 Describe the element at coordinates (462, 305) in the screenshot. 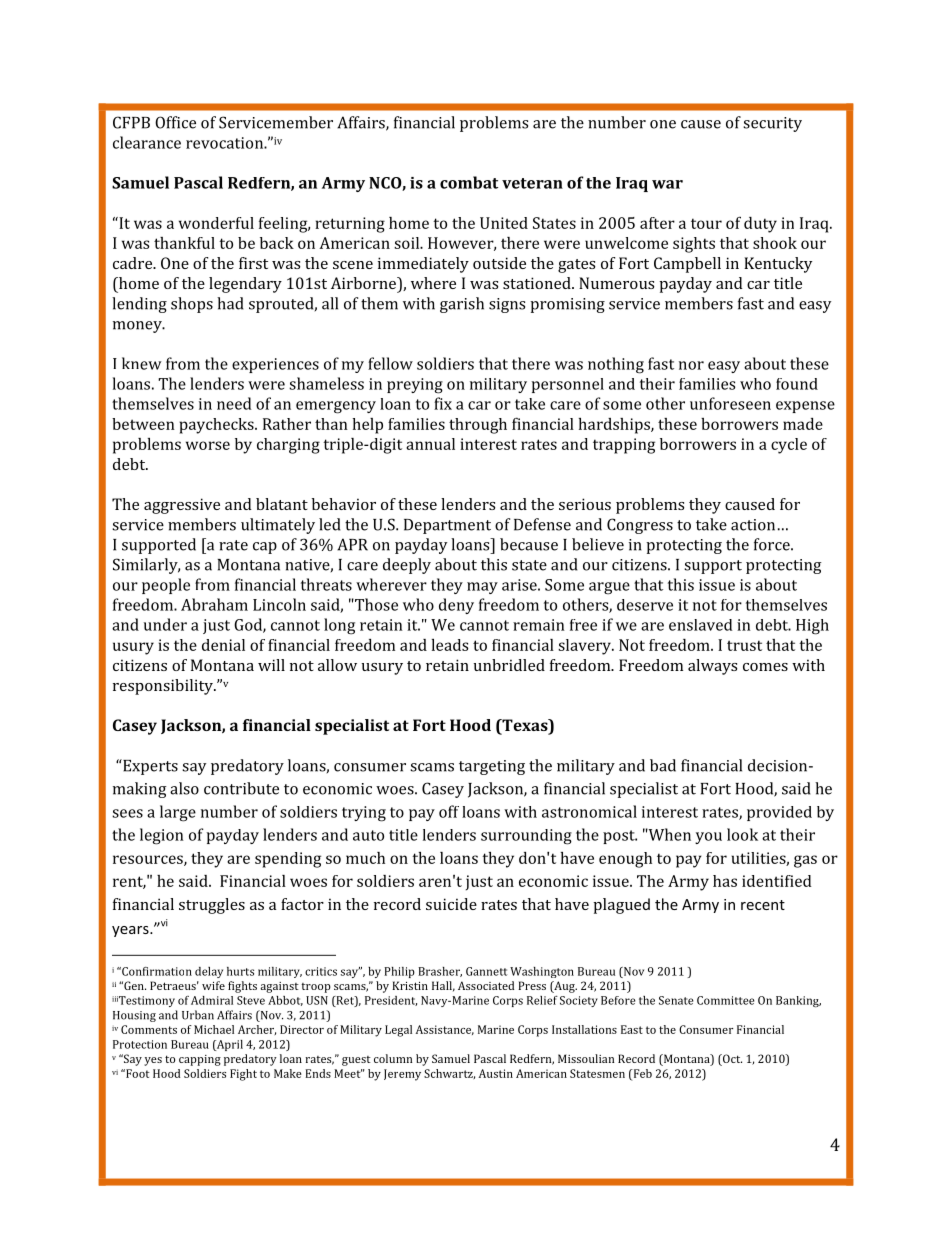

I see `garish` at that location.
